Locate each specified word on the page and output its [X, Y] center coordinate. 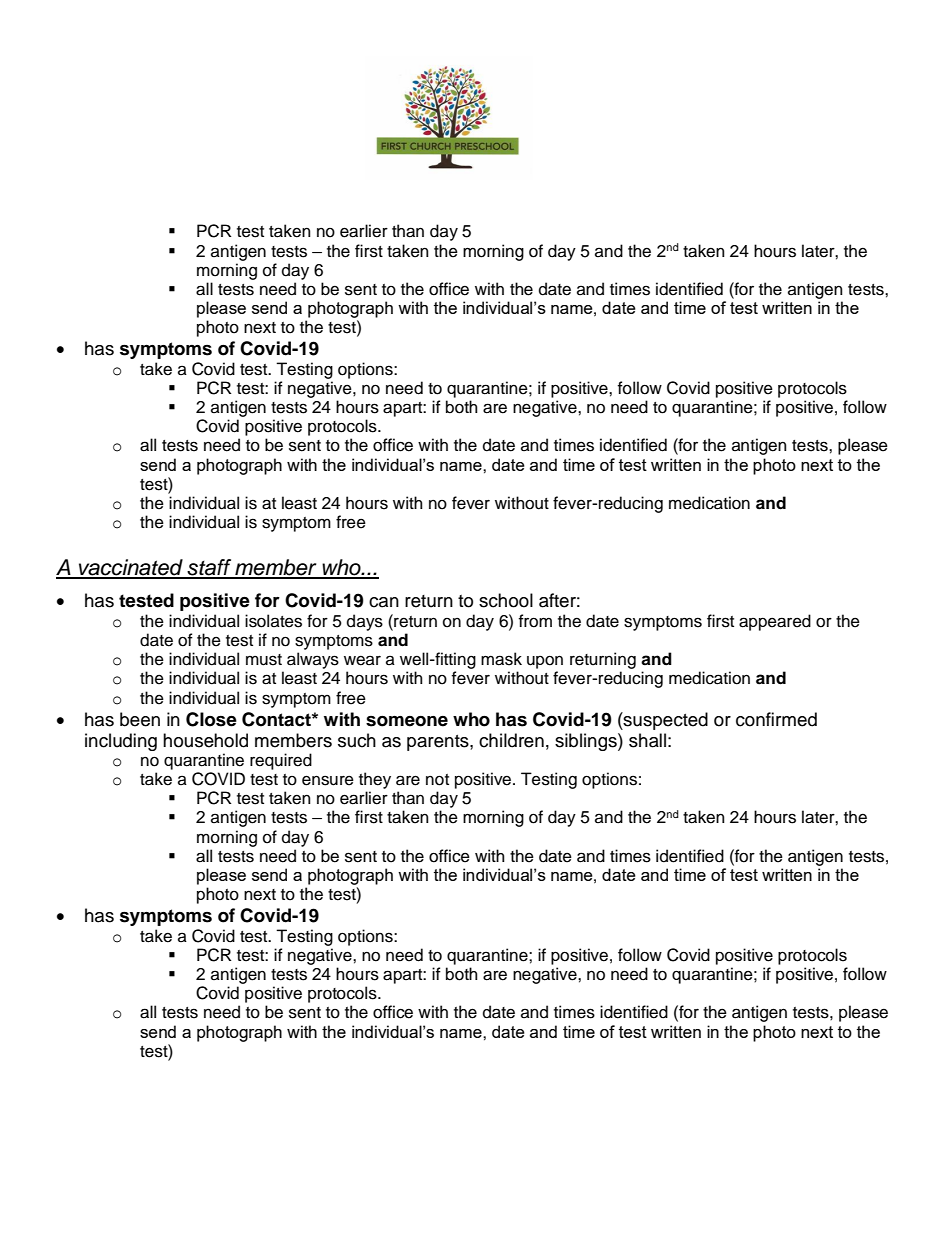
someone [407, 721]
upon [545, 662]
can [384, 602]
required [281, 761]
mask [501, 659]
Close [211, 719]
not [437, 780]
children [511, 740]
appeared [775, 622]
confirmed [776, 719]
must [264, 660]
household [205, 740]
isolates [273, 621]
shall [647, 740]
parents [439, 743]
